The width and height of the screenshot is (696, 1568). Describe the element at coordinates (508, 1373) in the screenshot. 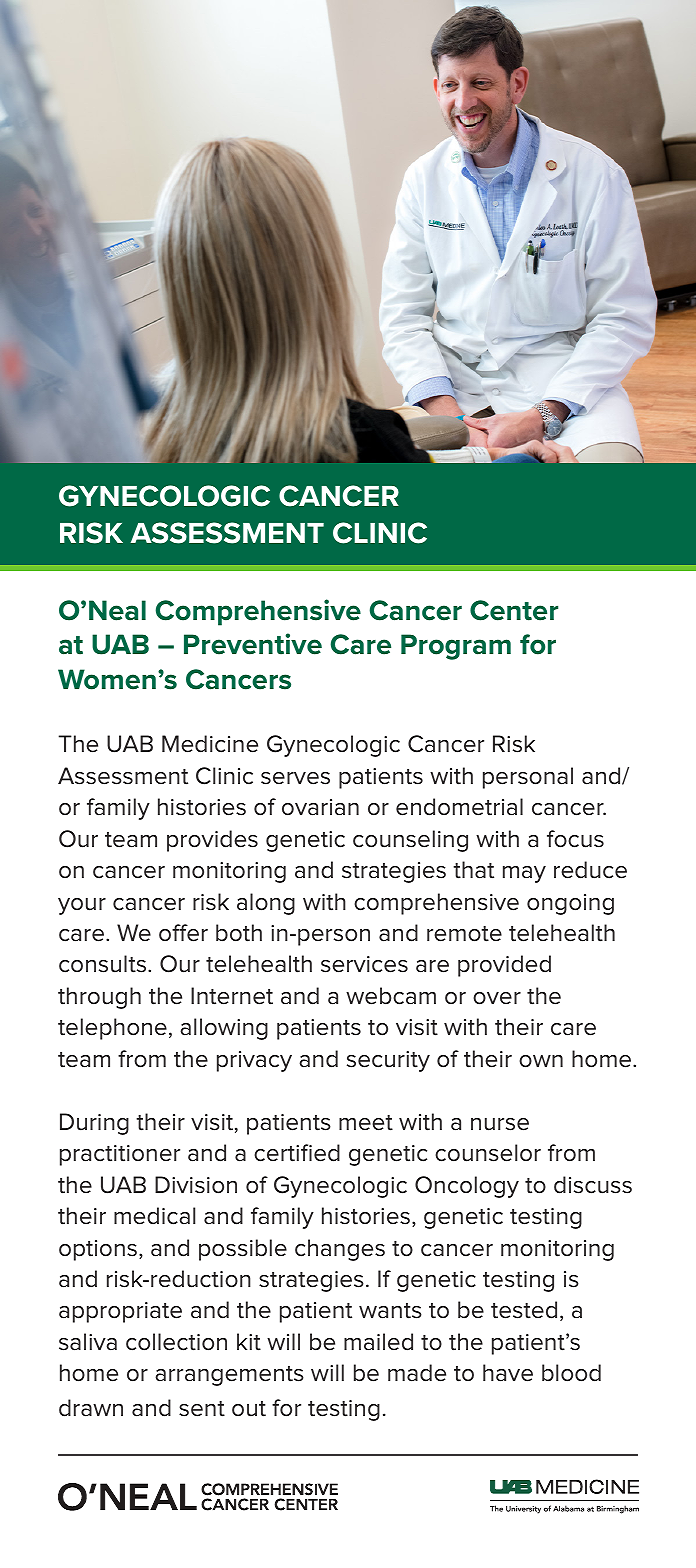

I see `have` at that location.
